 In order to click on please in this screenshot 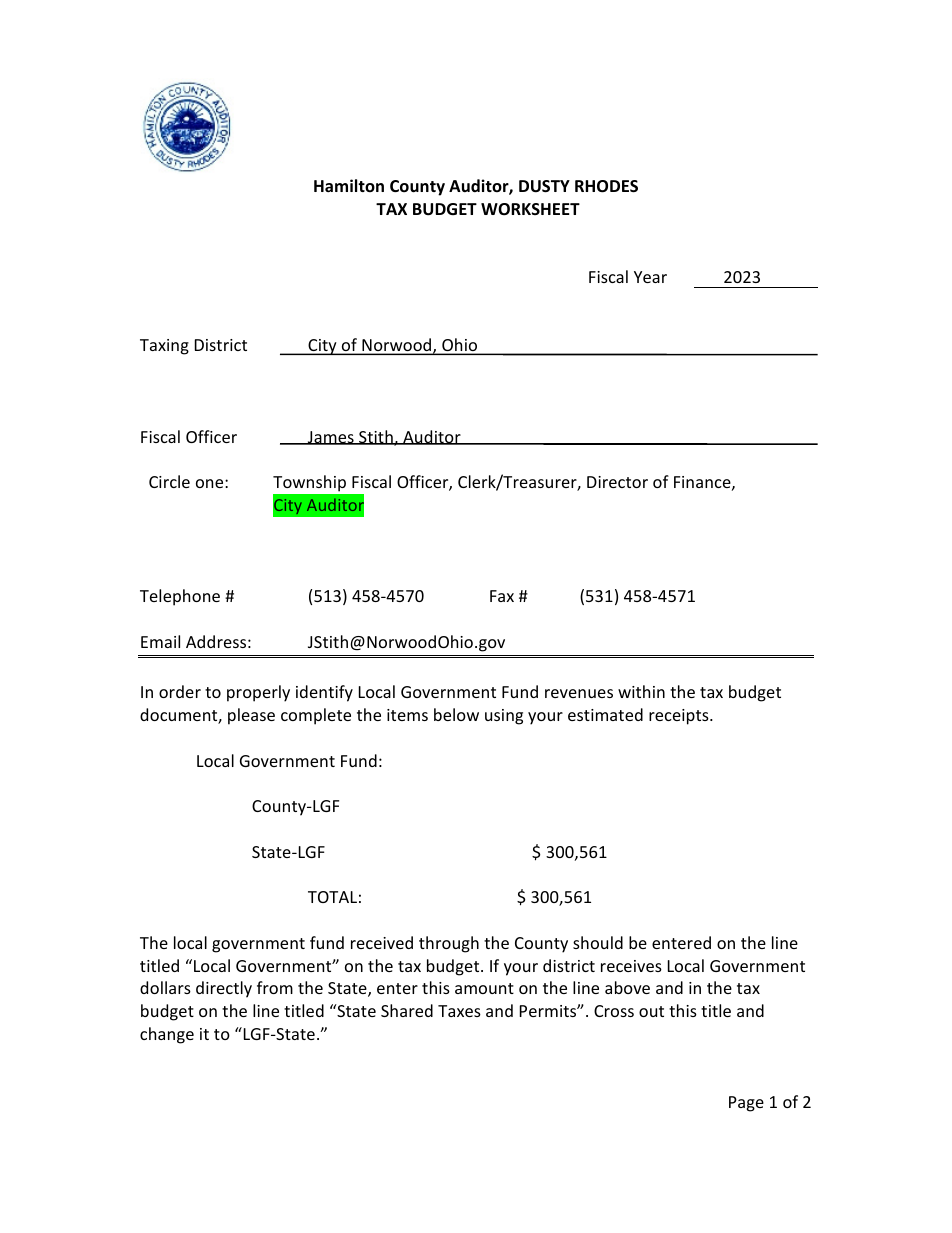, I will do `click(251, 716)`.
